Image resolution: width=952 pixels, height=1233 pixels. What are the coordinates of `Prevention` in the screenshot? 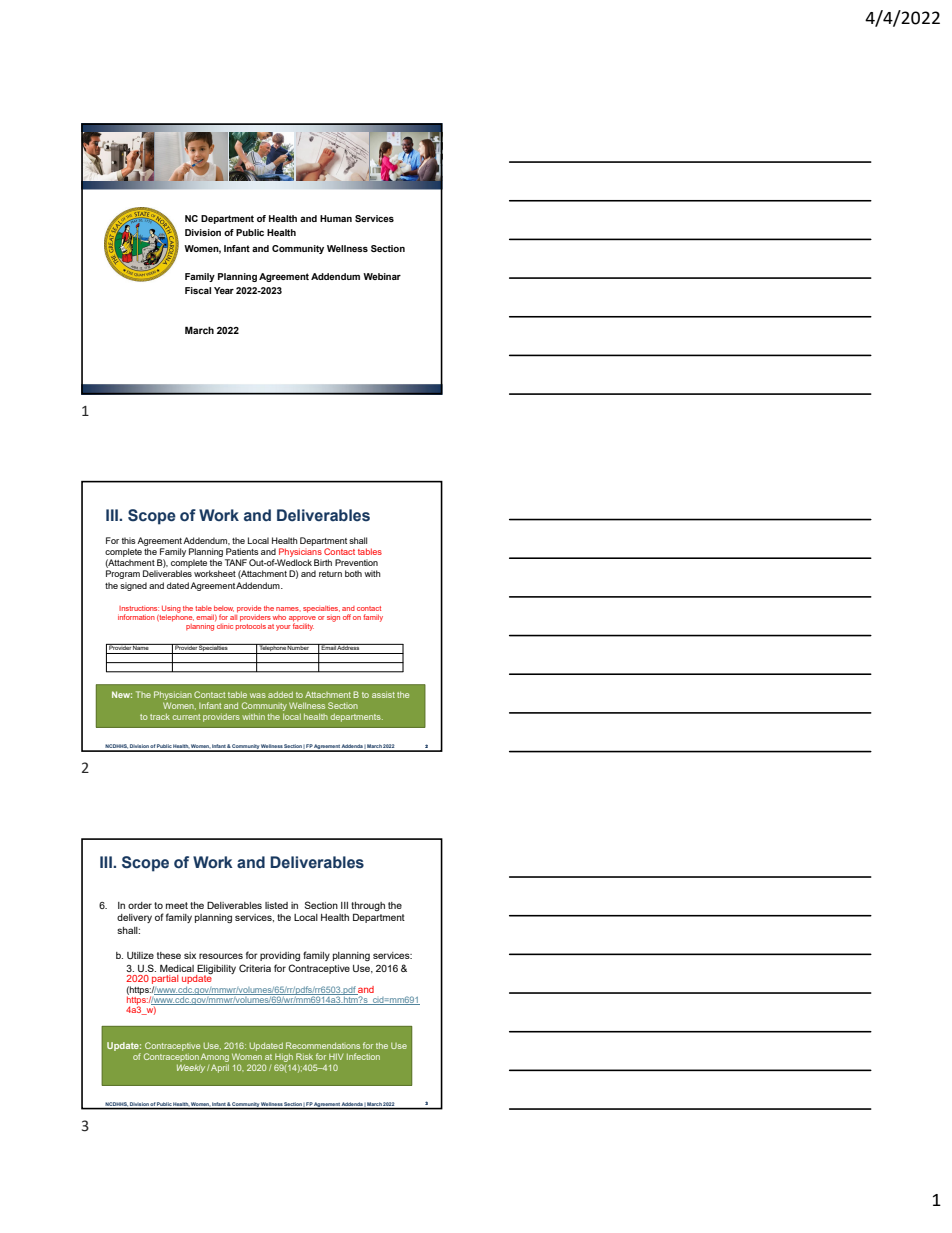 It's located at (356, 562).
